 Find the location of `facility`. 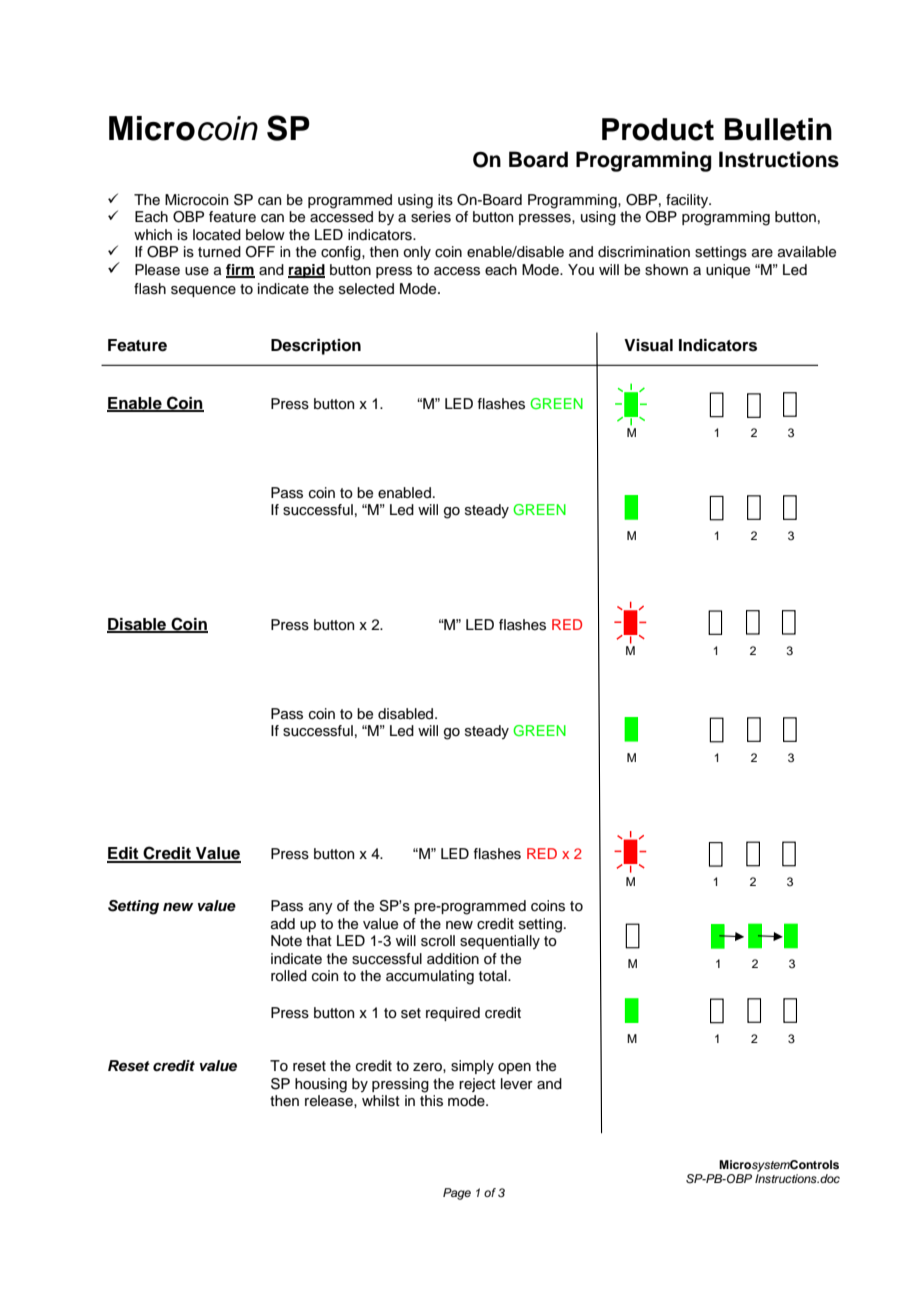

facility is located at coordinates (688, 201).
